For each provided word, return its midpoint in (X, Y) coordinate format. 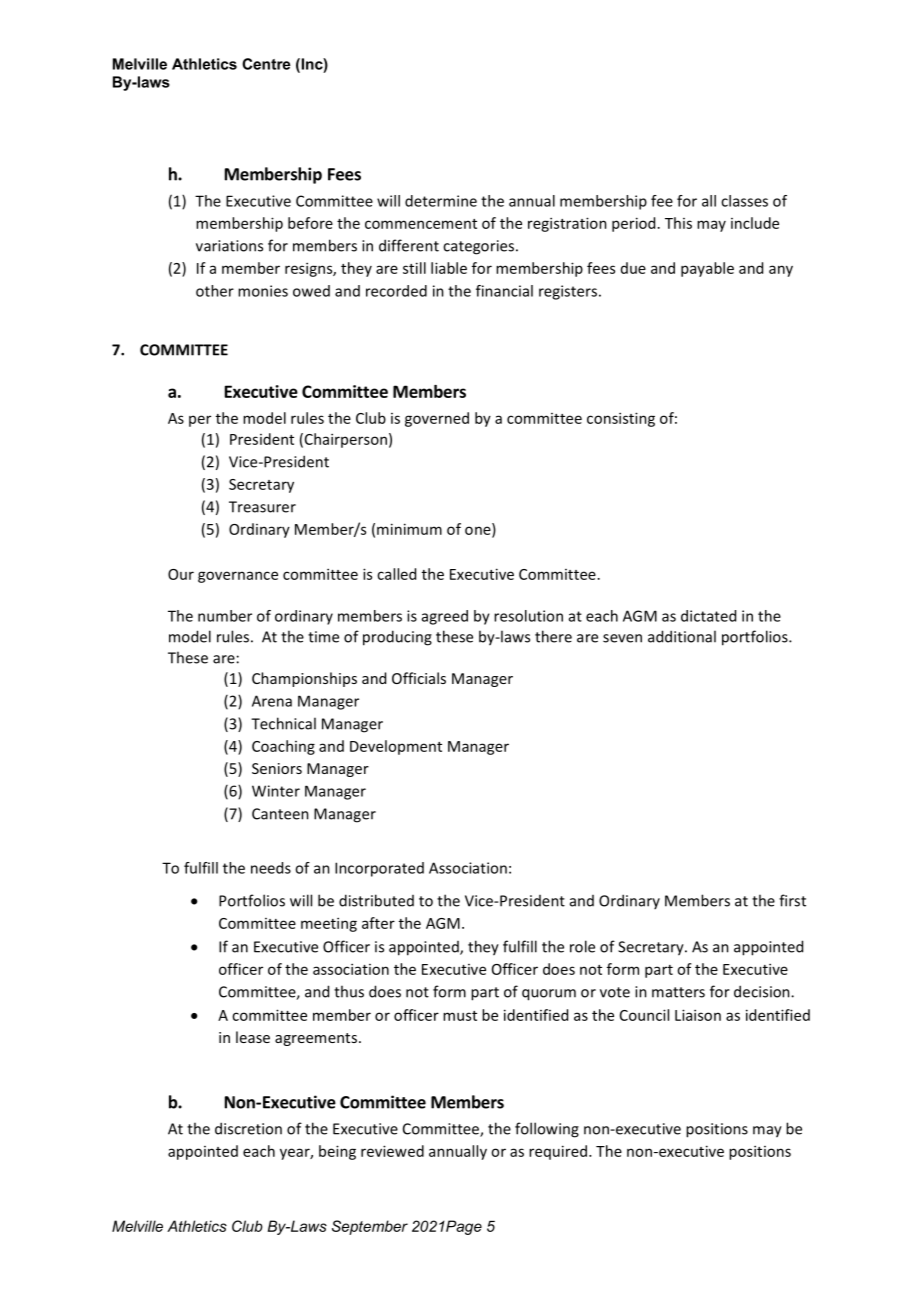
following (547, 1130)
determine (441, 201)
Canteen (280, 814)
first (792, 900)
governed (437, 419)
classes (744, 201)
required (558, 1152)
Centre (266, 64)
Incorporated (379, 869)
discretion (248, 1128)
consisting (621, 419)
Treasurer (262, 507)
